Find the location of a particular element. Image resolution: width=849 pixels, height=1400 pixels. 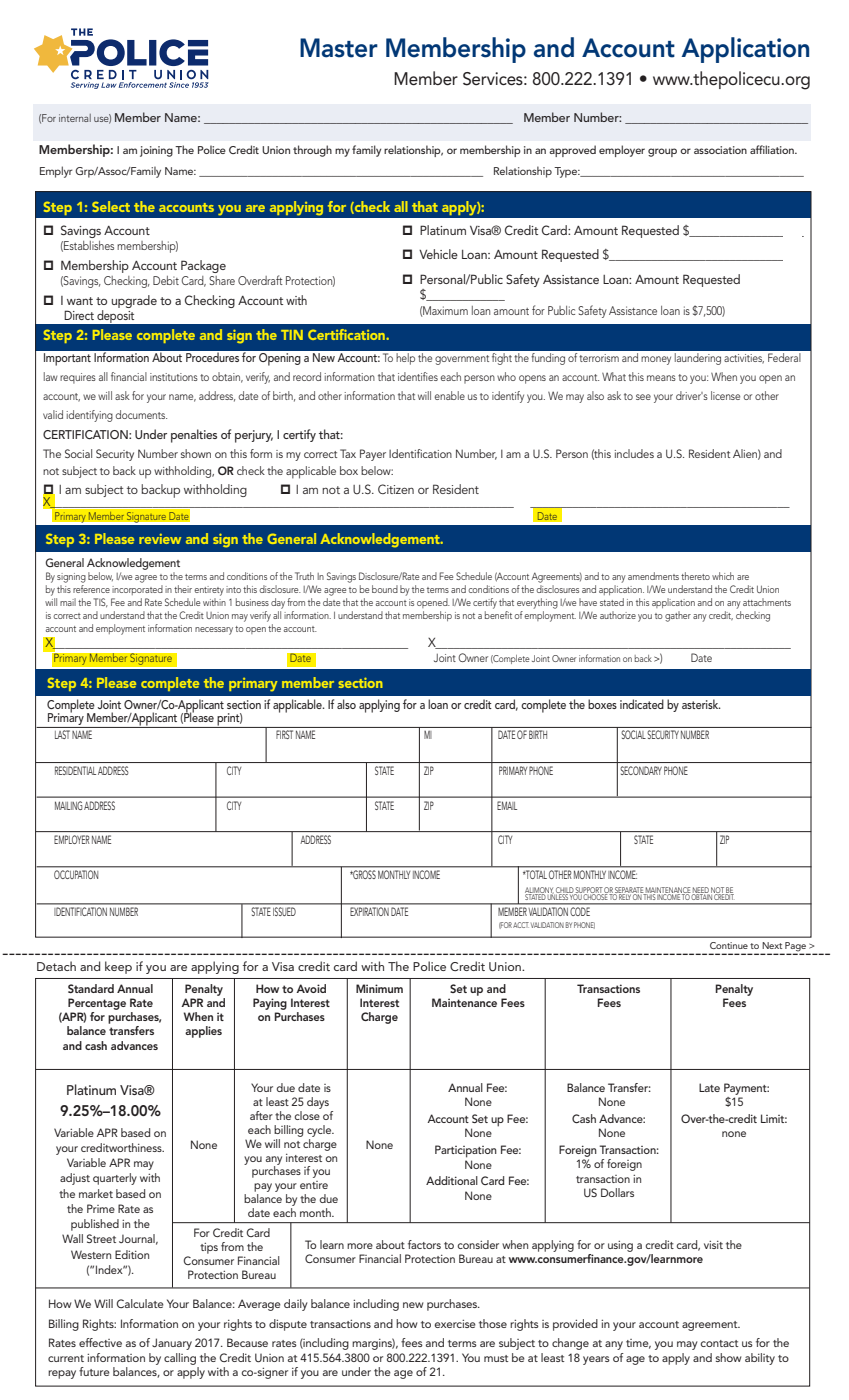

January is located at coordinates (172, 1344).
